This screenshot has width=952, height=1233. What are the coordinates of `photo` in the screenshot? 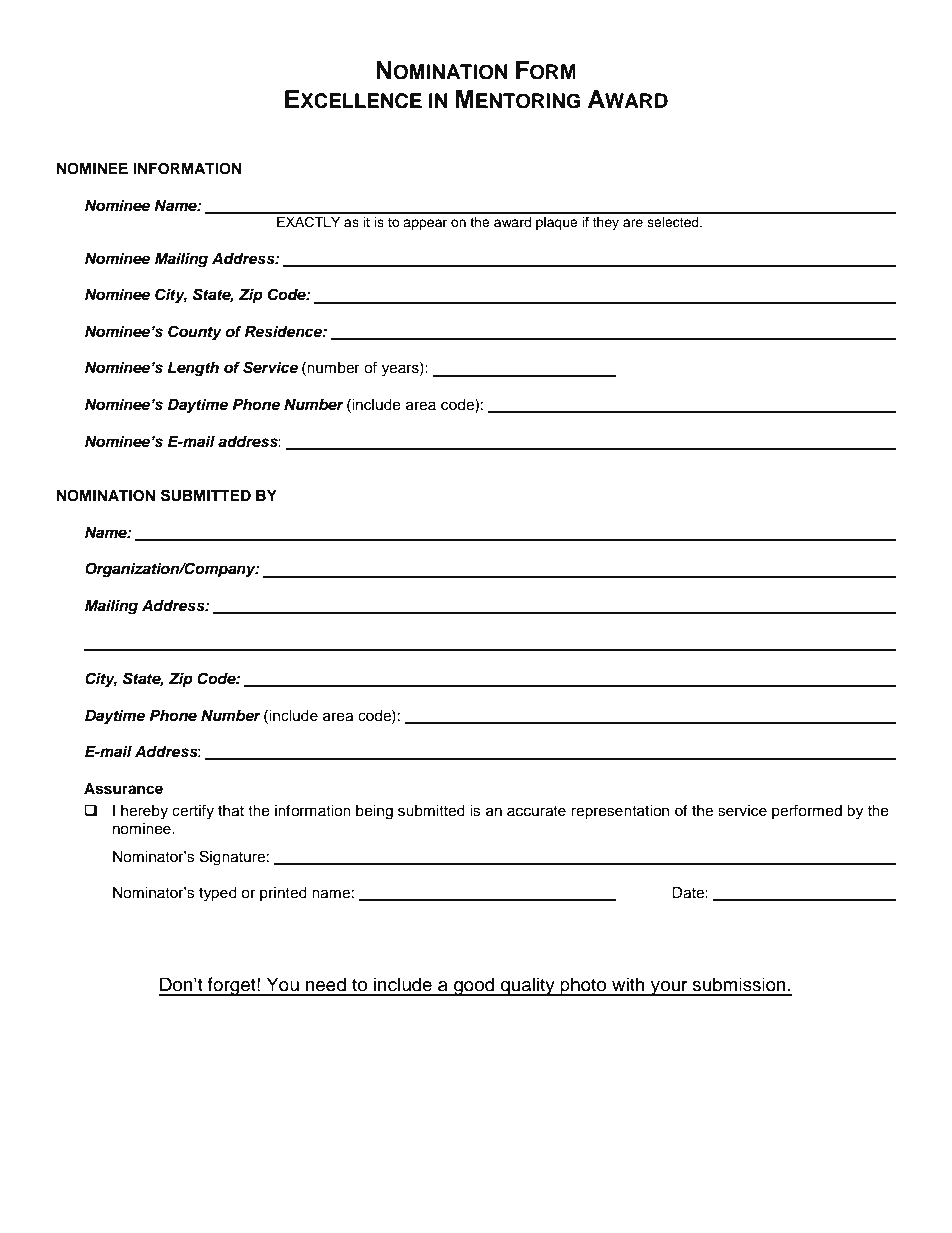 It's located at (584, 986).
